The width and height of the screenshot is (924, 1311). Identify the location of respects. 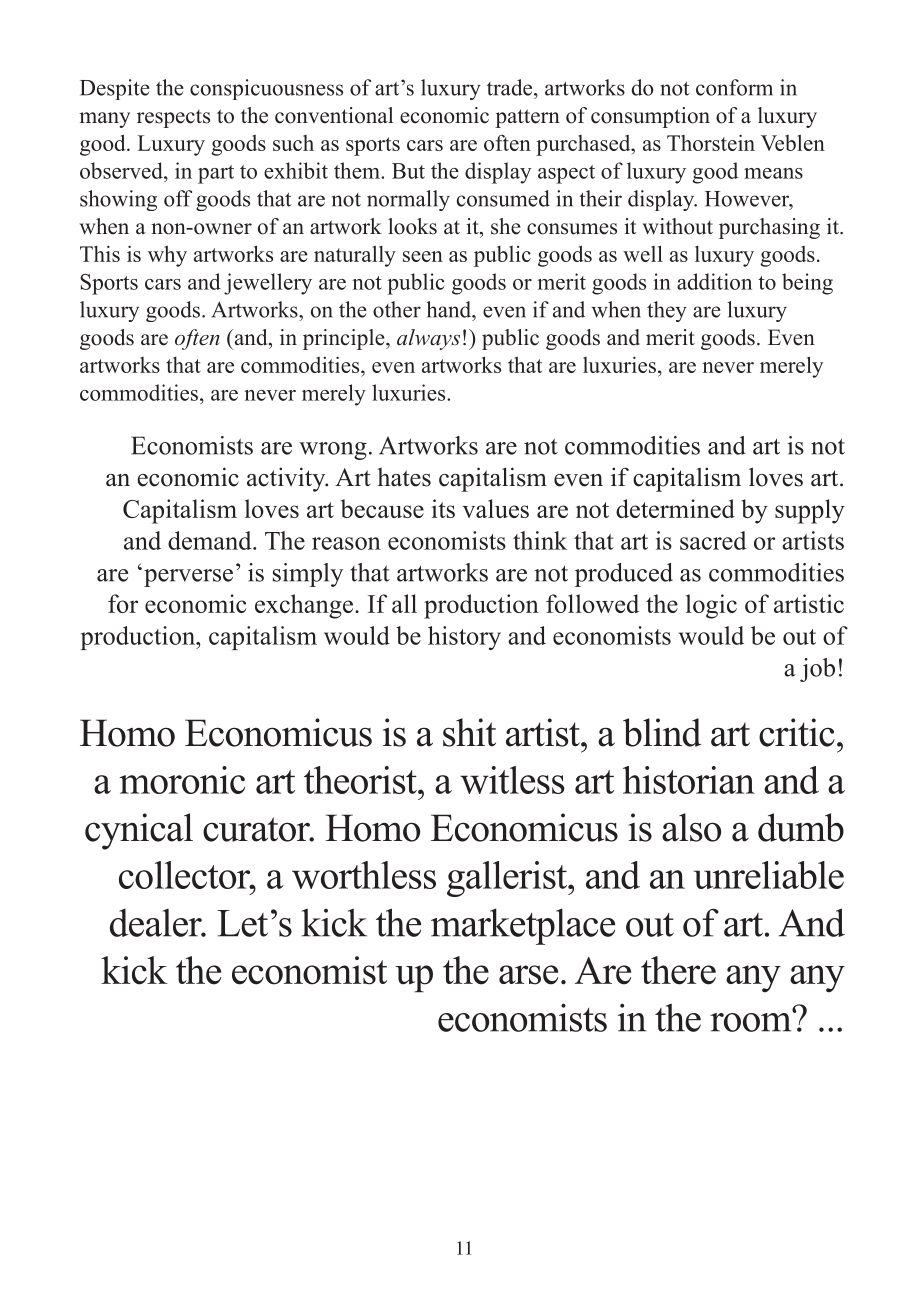
(173, 119).
